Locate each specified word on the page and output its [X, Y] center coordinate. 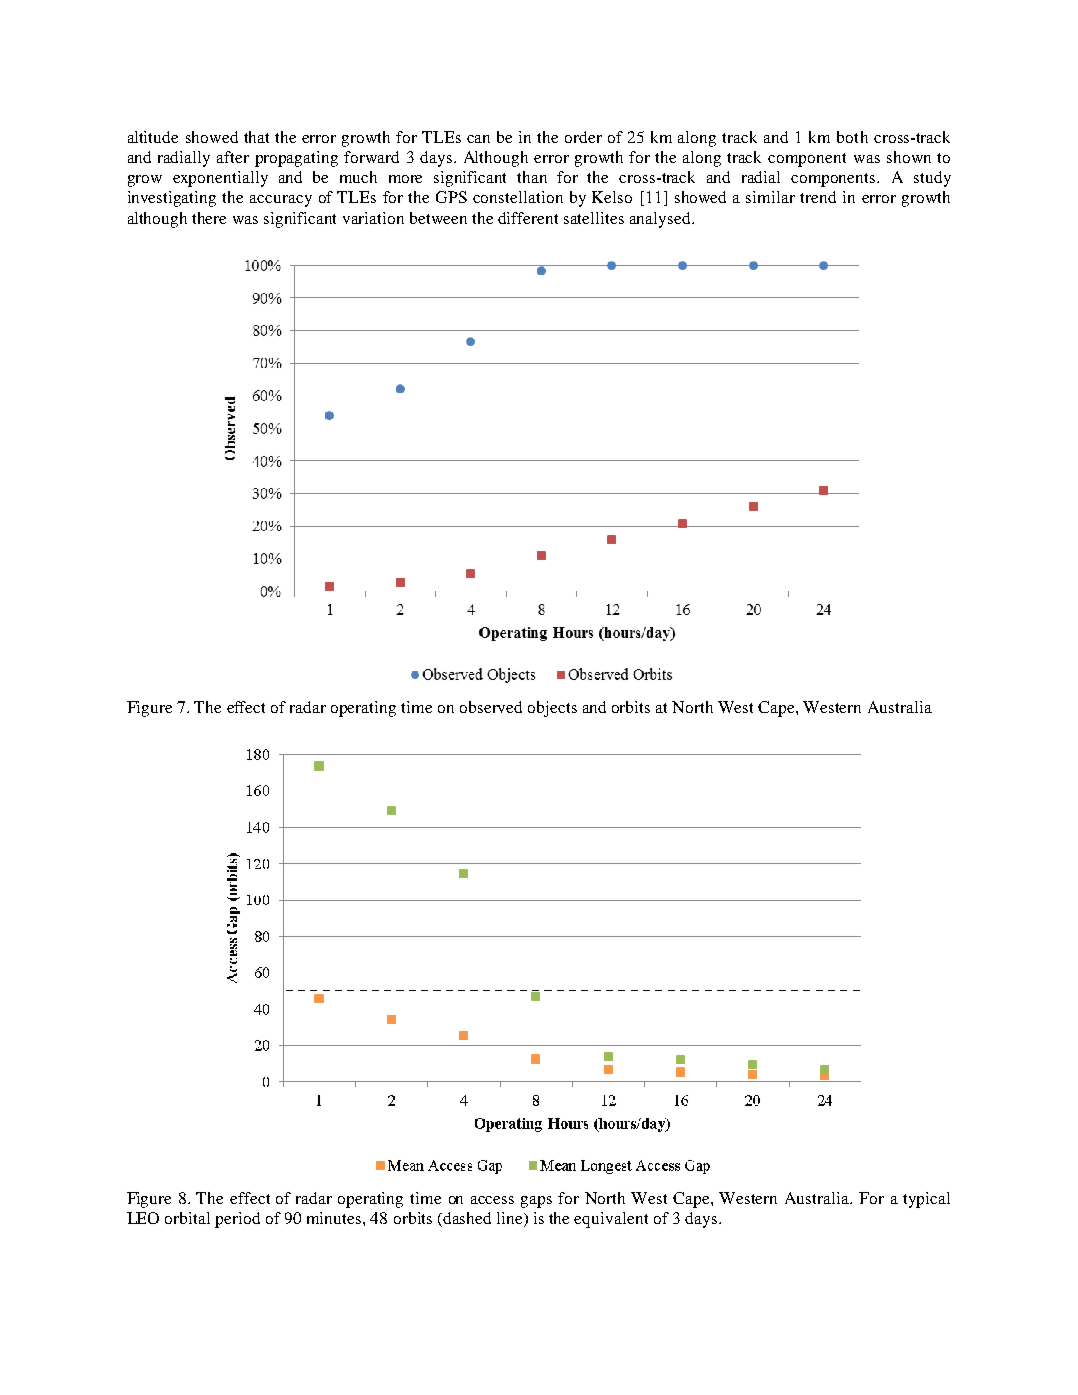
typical [926, 1200]
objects [552, 709]
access [492, 1200]
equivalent [611, 1220]
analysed [661, 220]
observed [491, 707]
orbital [187, 1218]
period [237, 1220]
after [233, 157]
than [532, 177]
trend [818, 197]
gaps [536, 1202]
